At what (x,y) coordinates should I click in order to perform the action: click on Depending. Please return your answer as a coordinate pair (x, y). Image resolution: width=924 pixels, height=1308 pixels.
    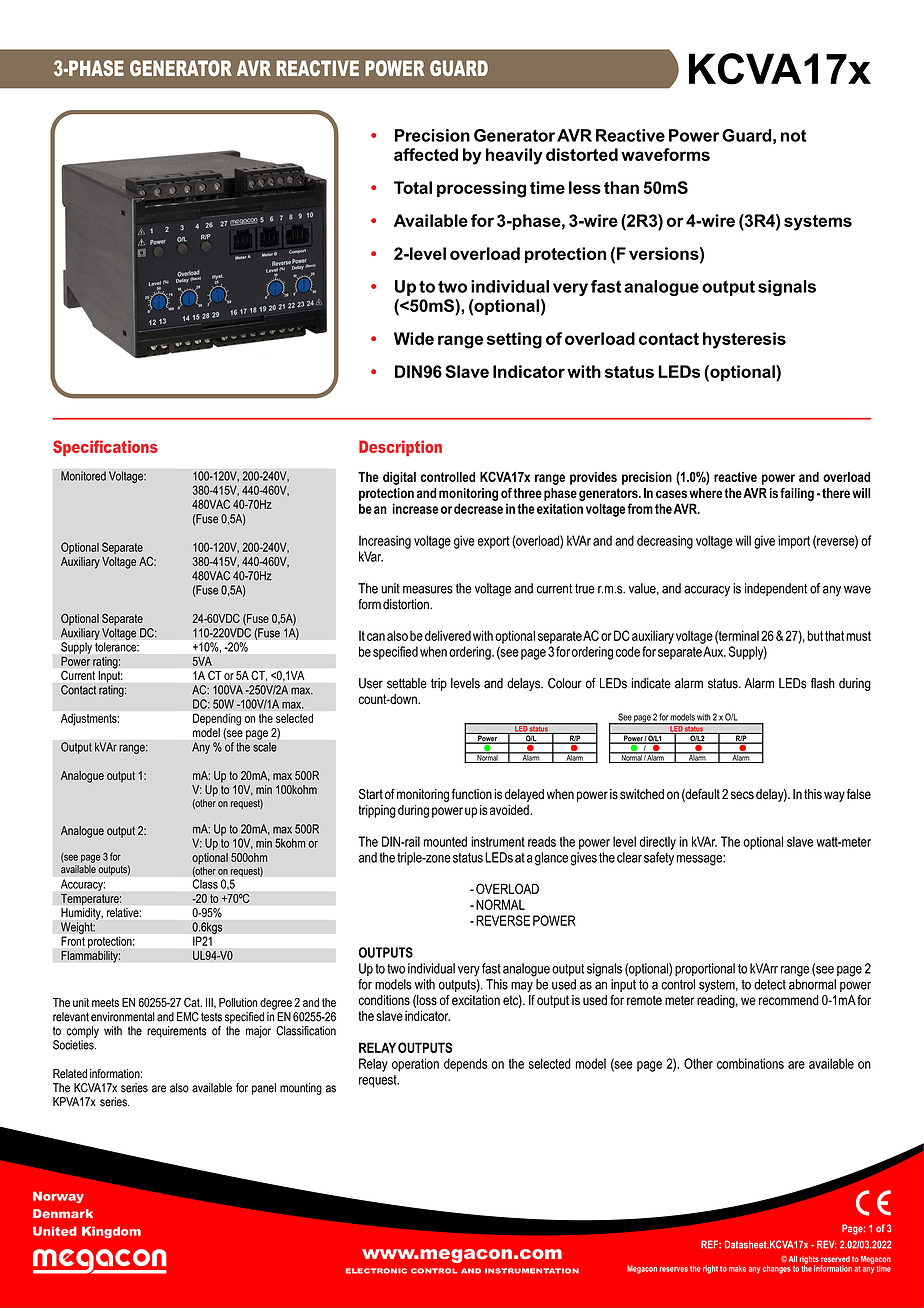
    Looking at the image, I should click on (217, 720).
